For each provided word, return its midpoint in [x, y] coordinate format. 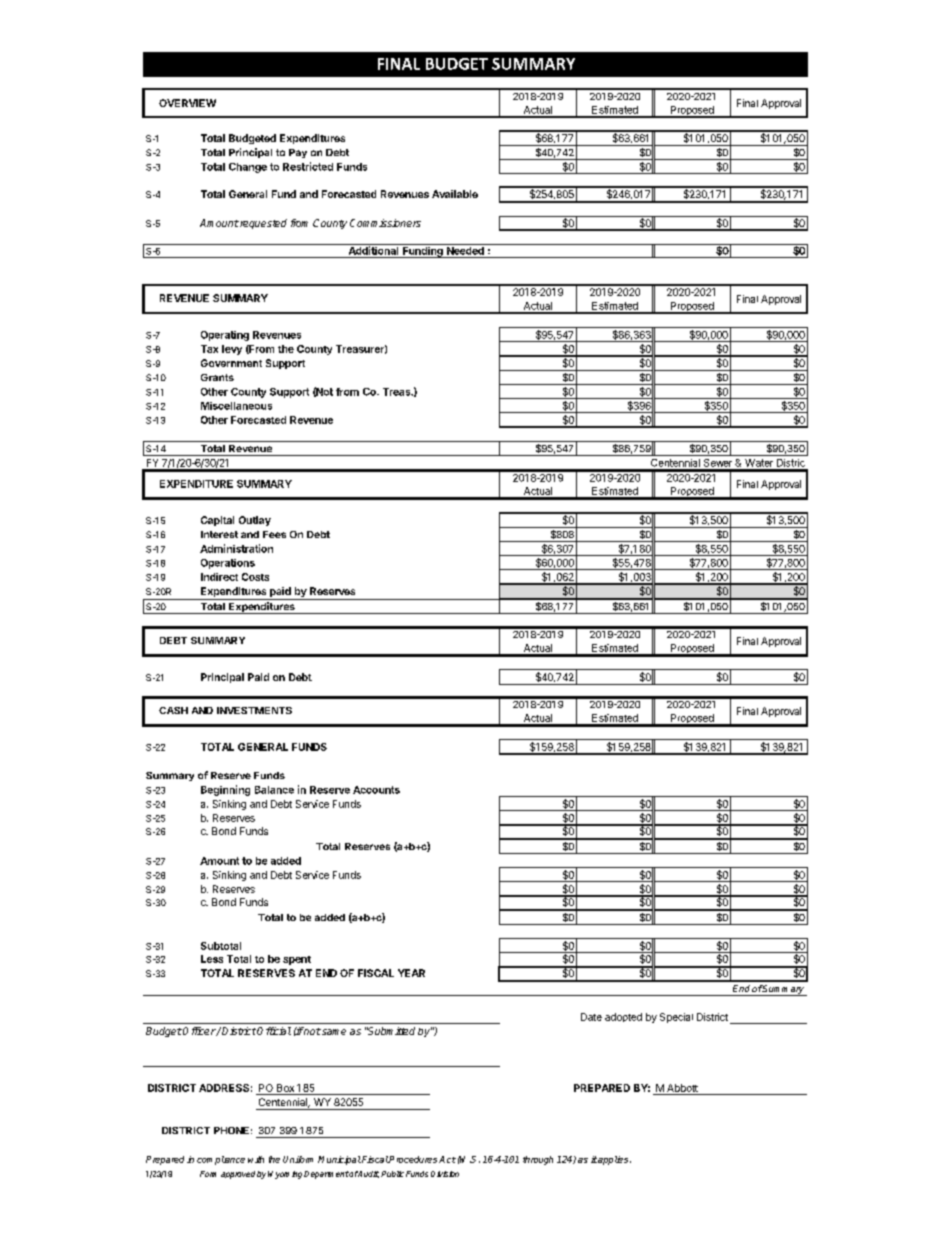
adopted [623, 1017]
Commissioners [385, 223]
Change [248, 168]
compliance [221, 1160]
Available [455, 194]
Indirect [219, 577]
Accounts [376, 790]
